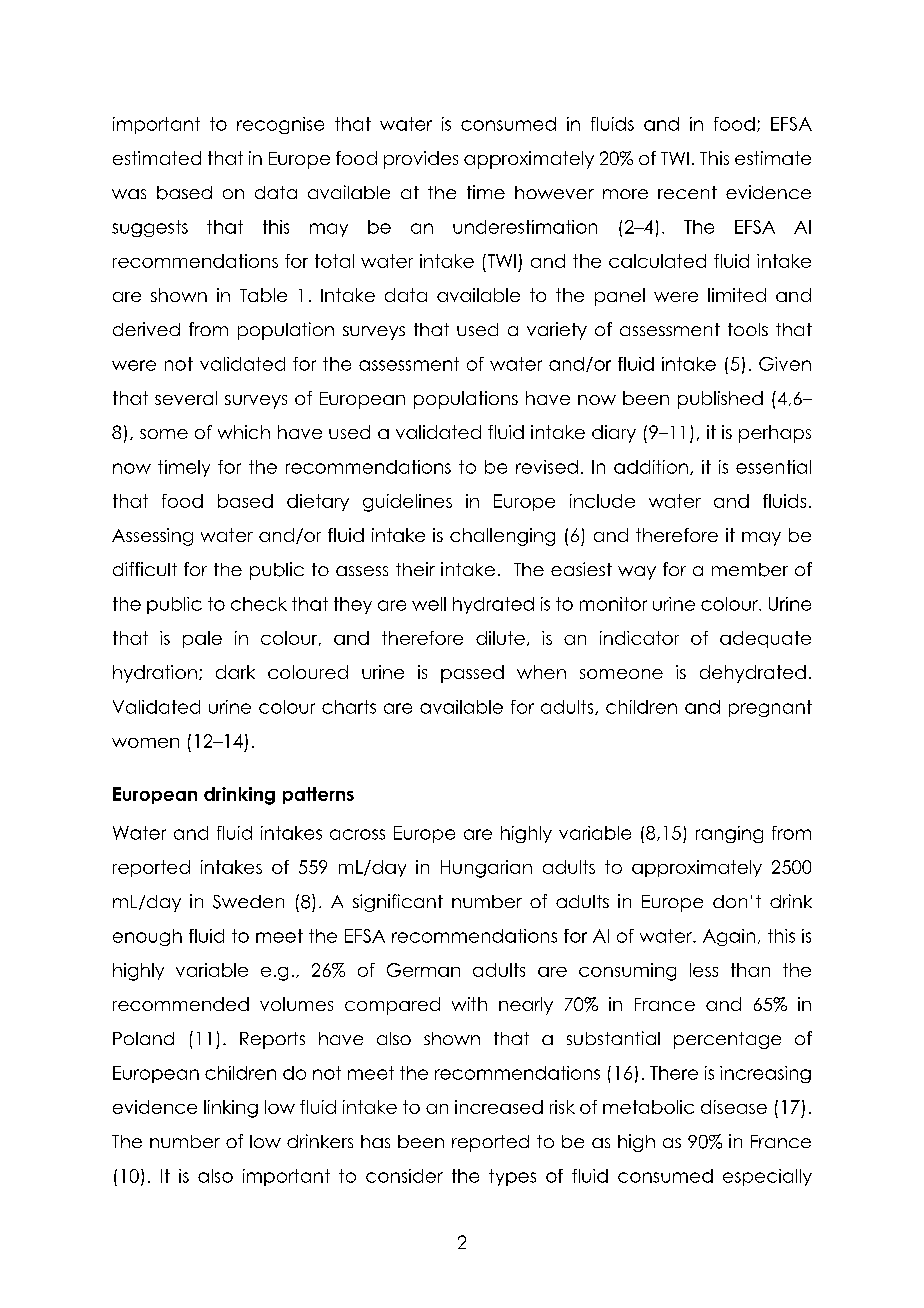 This page has width=924, height=1308. What do you see at coordinates (202, 639) in the page?
I see `pale` at bounding box center [202, 639].
